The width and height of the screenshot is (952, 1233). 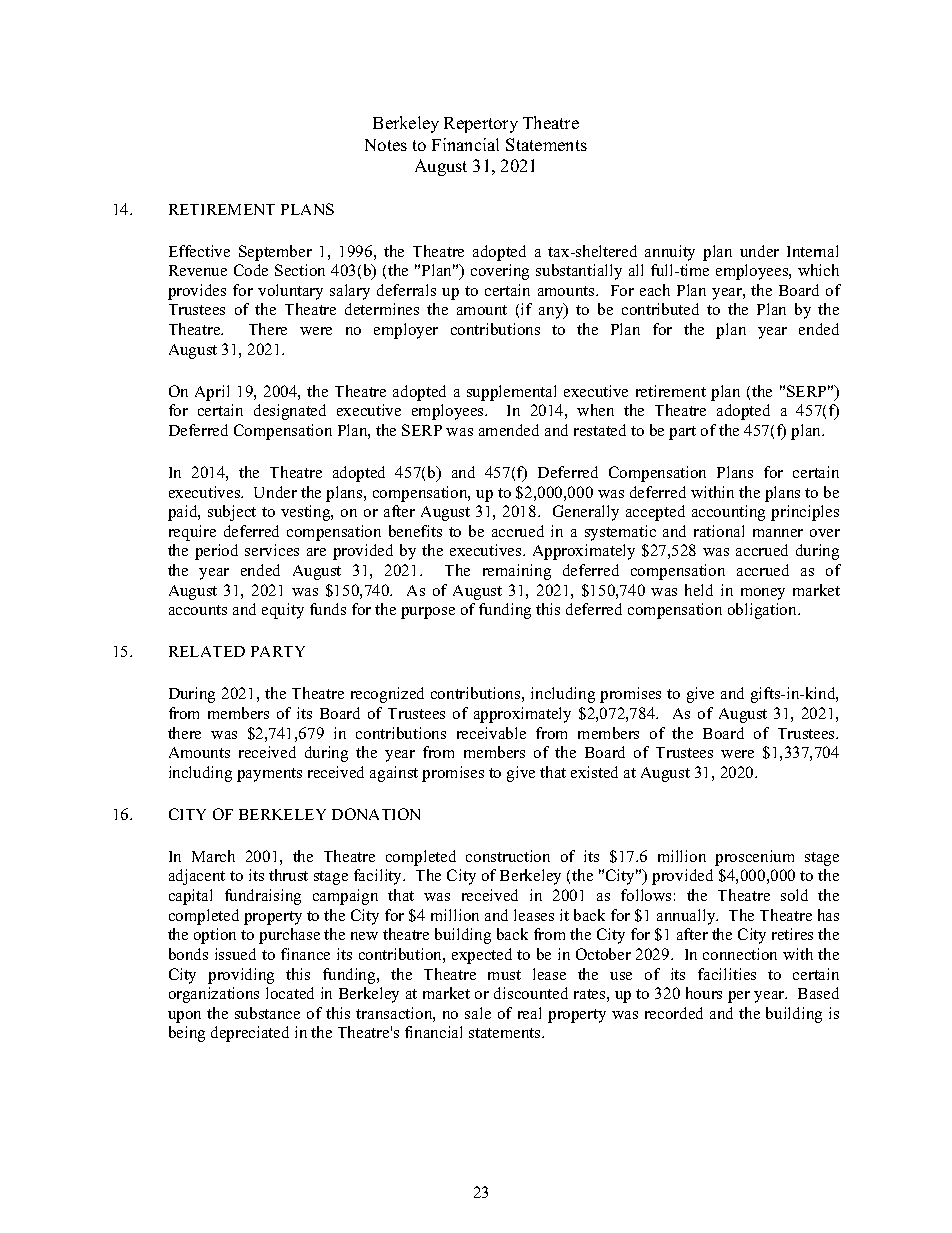 What do you see at coordinates (511, 393) in the screenshot?
I see `supplemental` at bounding box center [511, 393].
